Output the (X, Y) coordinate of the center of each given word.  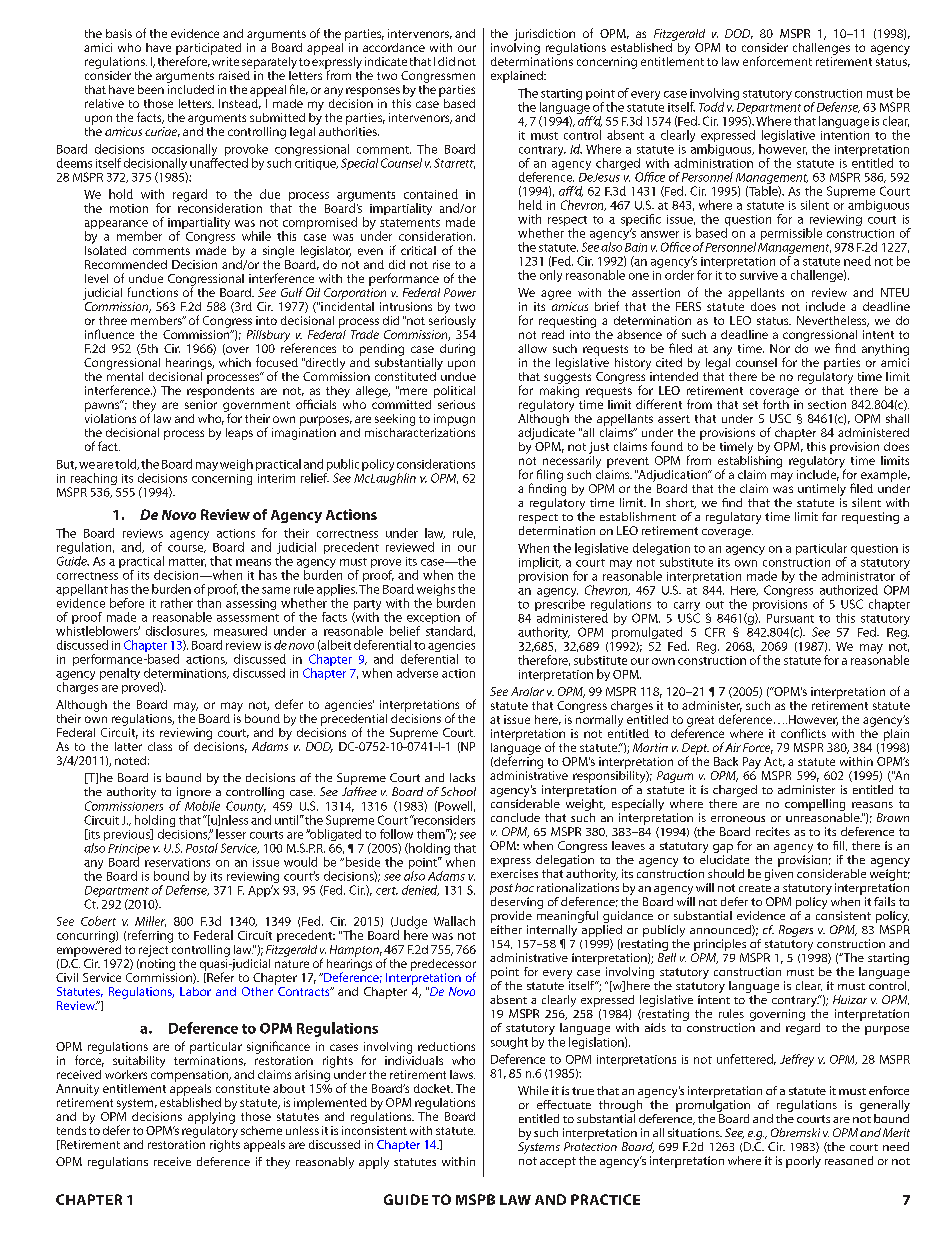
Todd (711, 107)
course (187, 549)
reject (154, 949)
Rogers (796, 931)
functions (153, 292)
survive (759, 275)
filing (550, 475)
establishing (750, 461)
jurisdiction (544, 35)
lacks (462, 777)
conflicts (803, 733)
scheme (261, 1130)
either (506, 928)
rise (441, 264)
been (151, 89)
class (160, 746)
